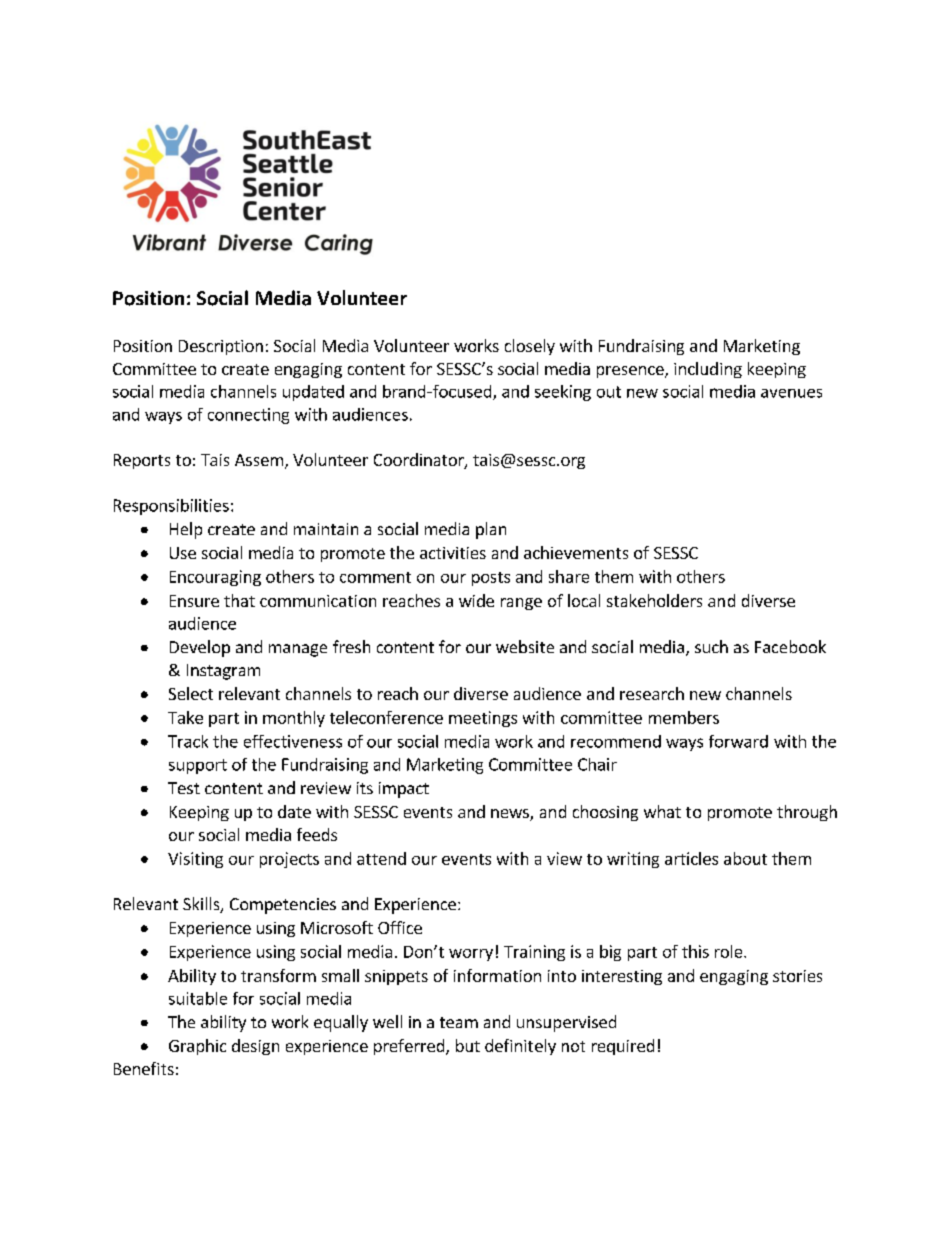 The height and width of the screenshot is (1233, 952). Describe the element at coordinates (221, 347) in the screenshot. I see `Description` at that location.
